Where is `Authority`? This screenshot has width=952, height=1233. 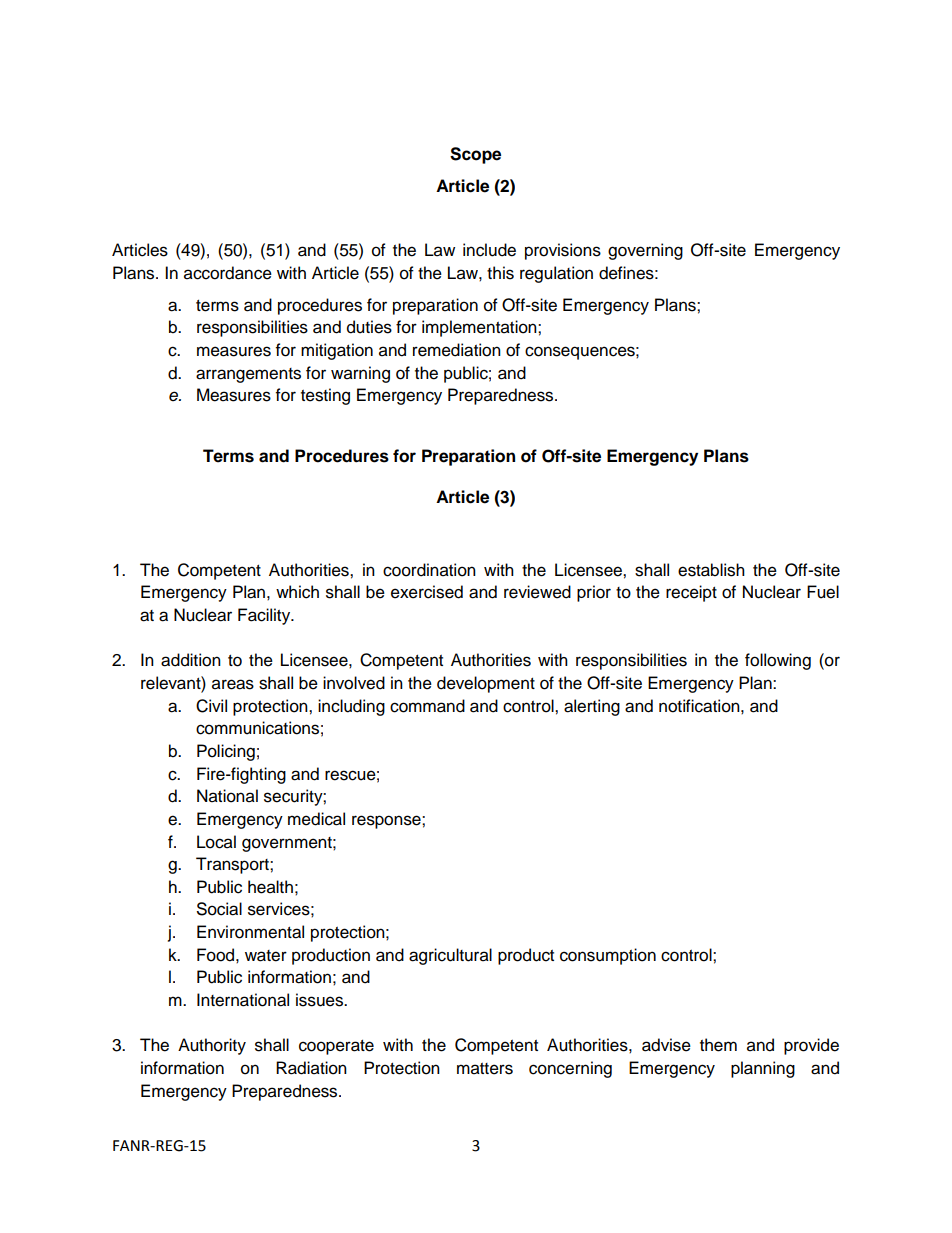
Authority is located at coordinates (212, 1046).
